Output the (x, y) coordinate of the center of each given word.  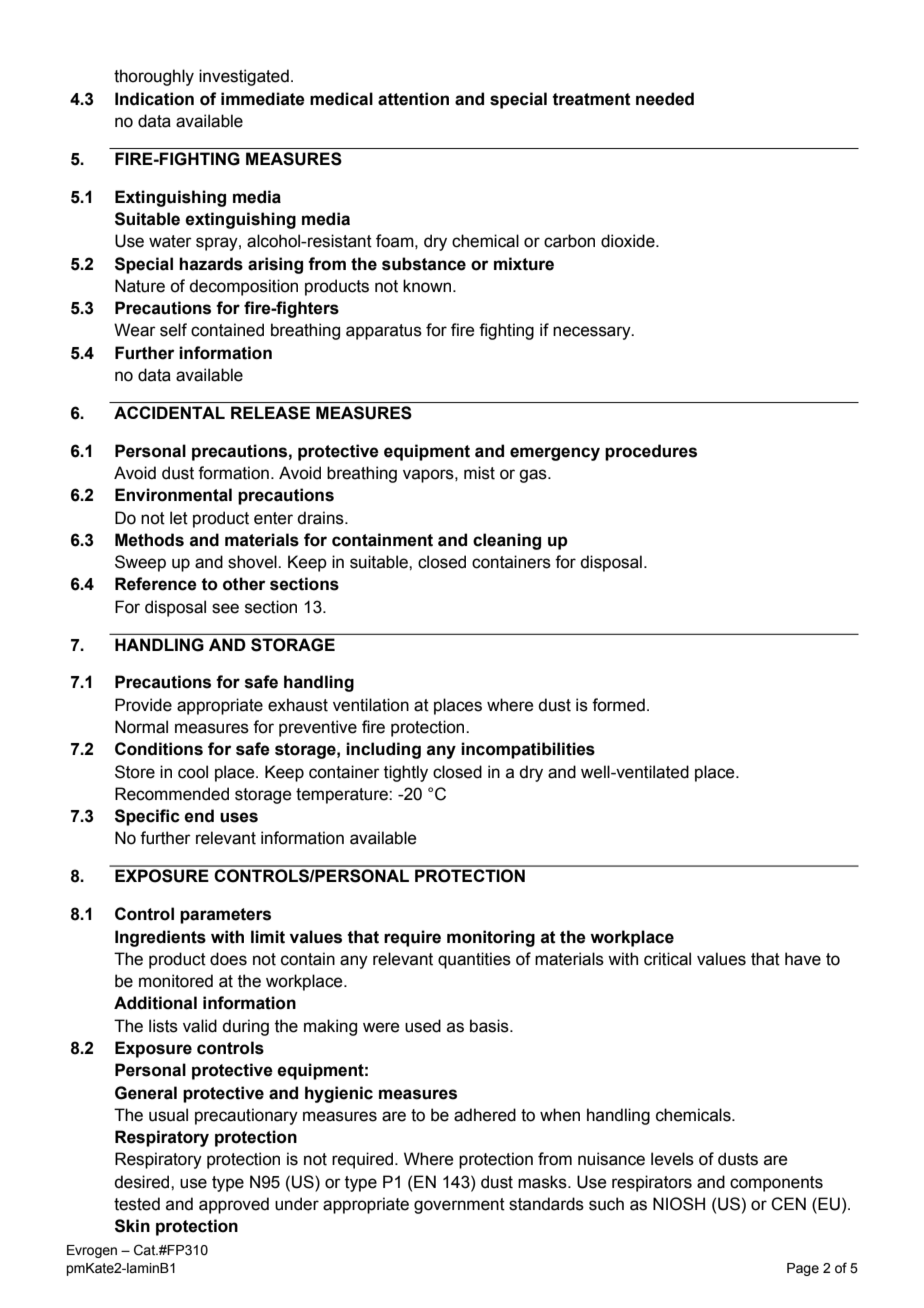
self (173, 330)
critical (667, 959)
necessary (593, 333)
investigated (244, 77)
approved (234, 1205)
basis (490, 1026)
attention (413, 99)
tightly (406, 773)
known (428, 286)
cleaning (507, 541)
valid (200, 1026)
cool (193, 772)
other (244, 584)
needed (665, 99)
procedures (651, 452)
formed (618, 705)
